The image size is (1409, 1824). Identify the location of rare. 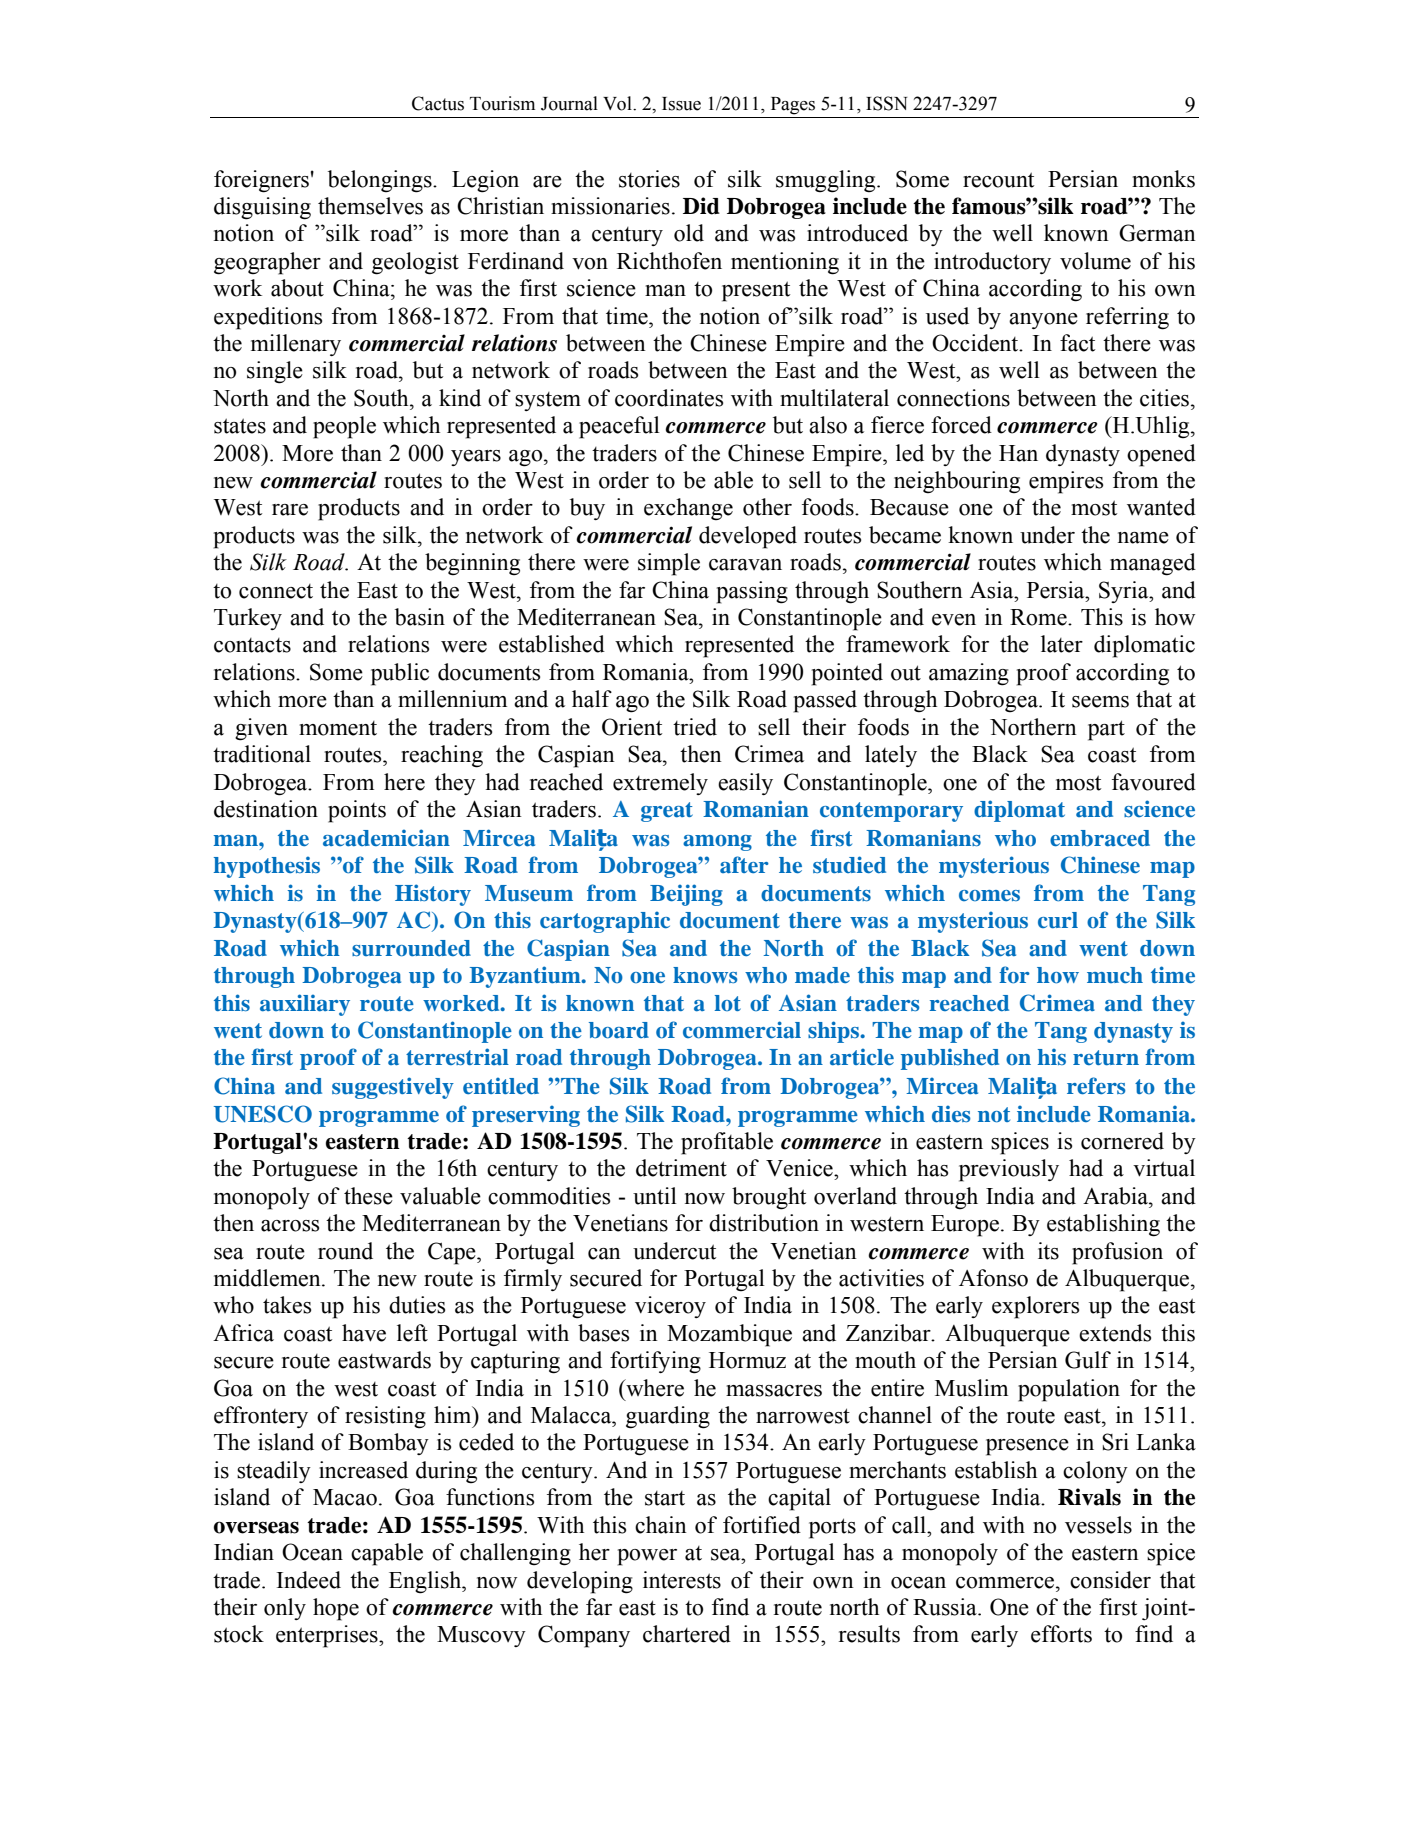
(290, 510).
